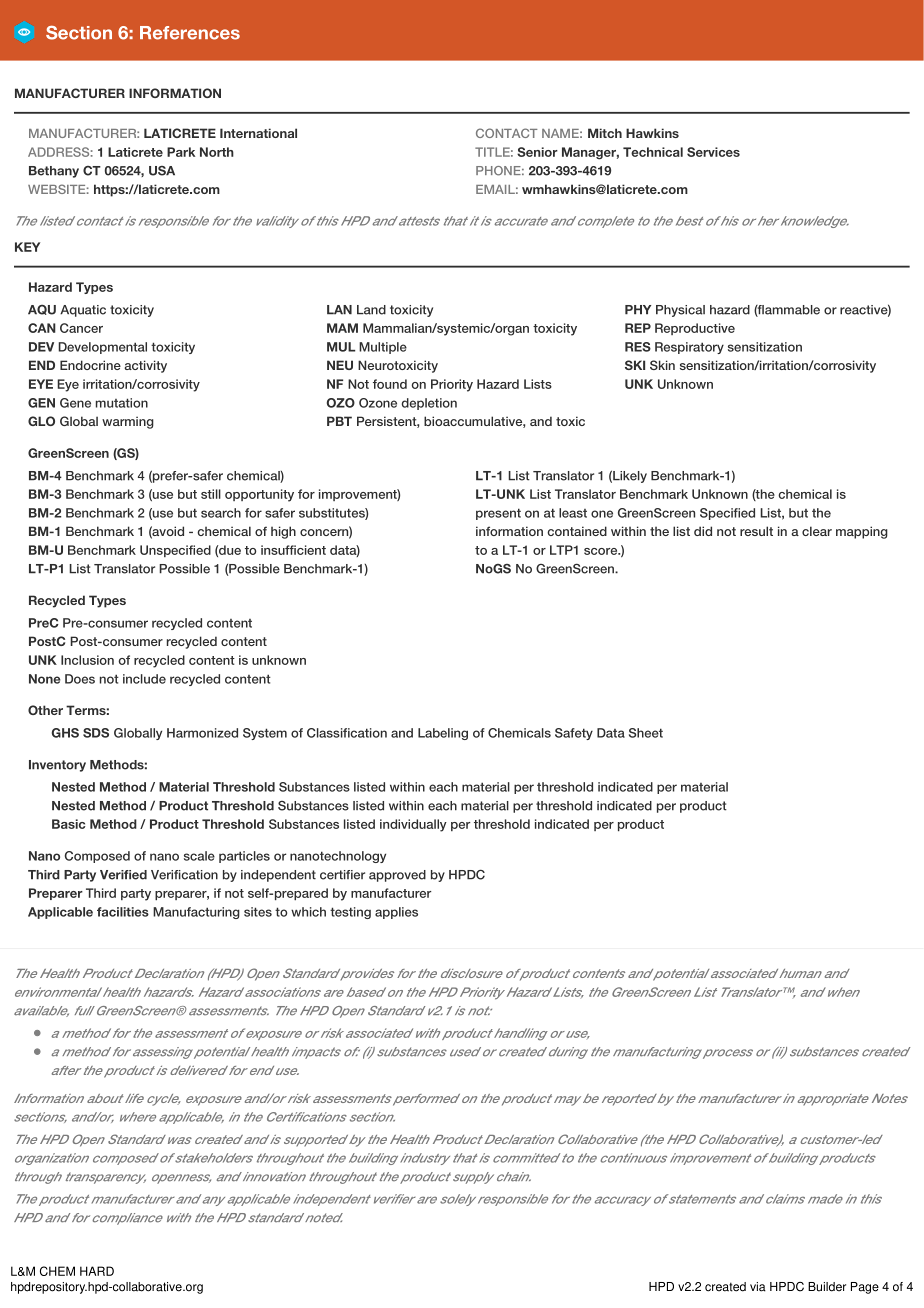 This screenshot has width=924, height=1308. I want to click on Senior, so click(537, 152).
